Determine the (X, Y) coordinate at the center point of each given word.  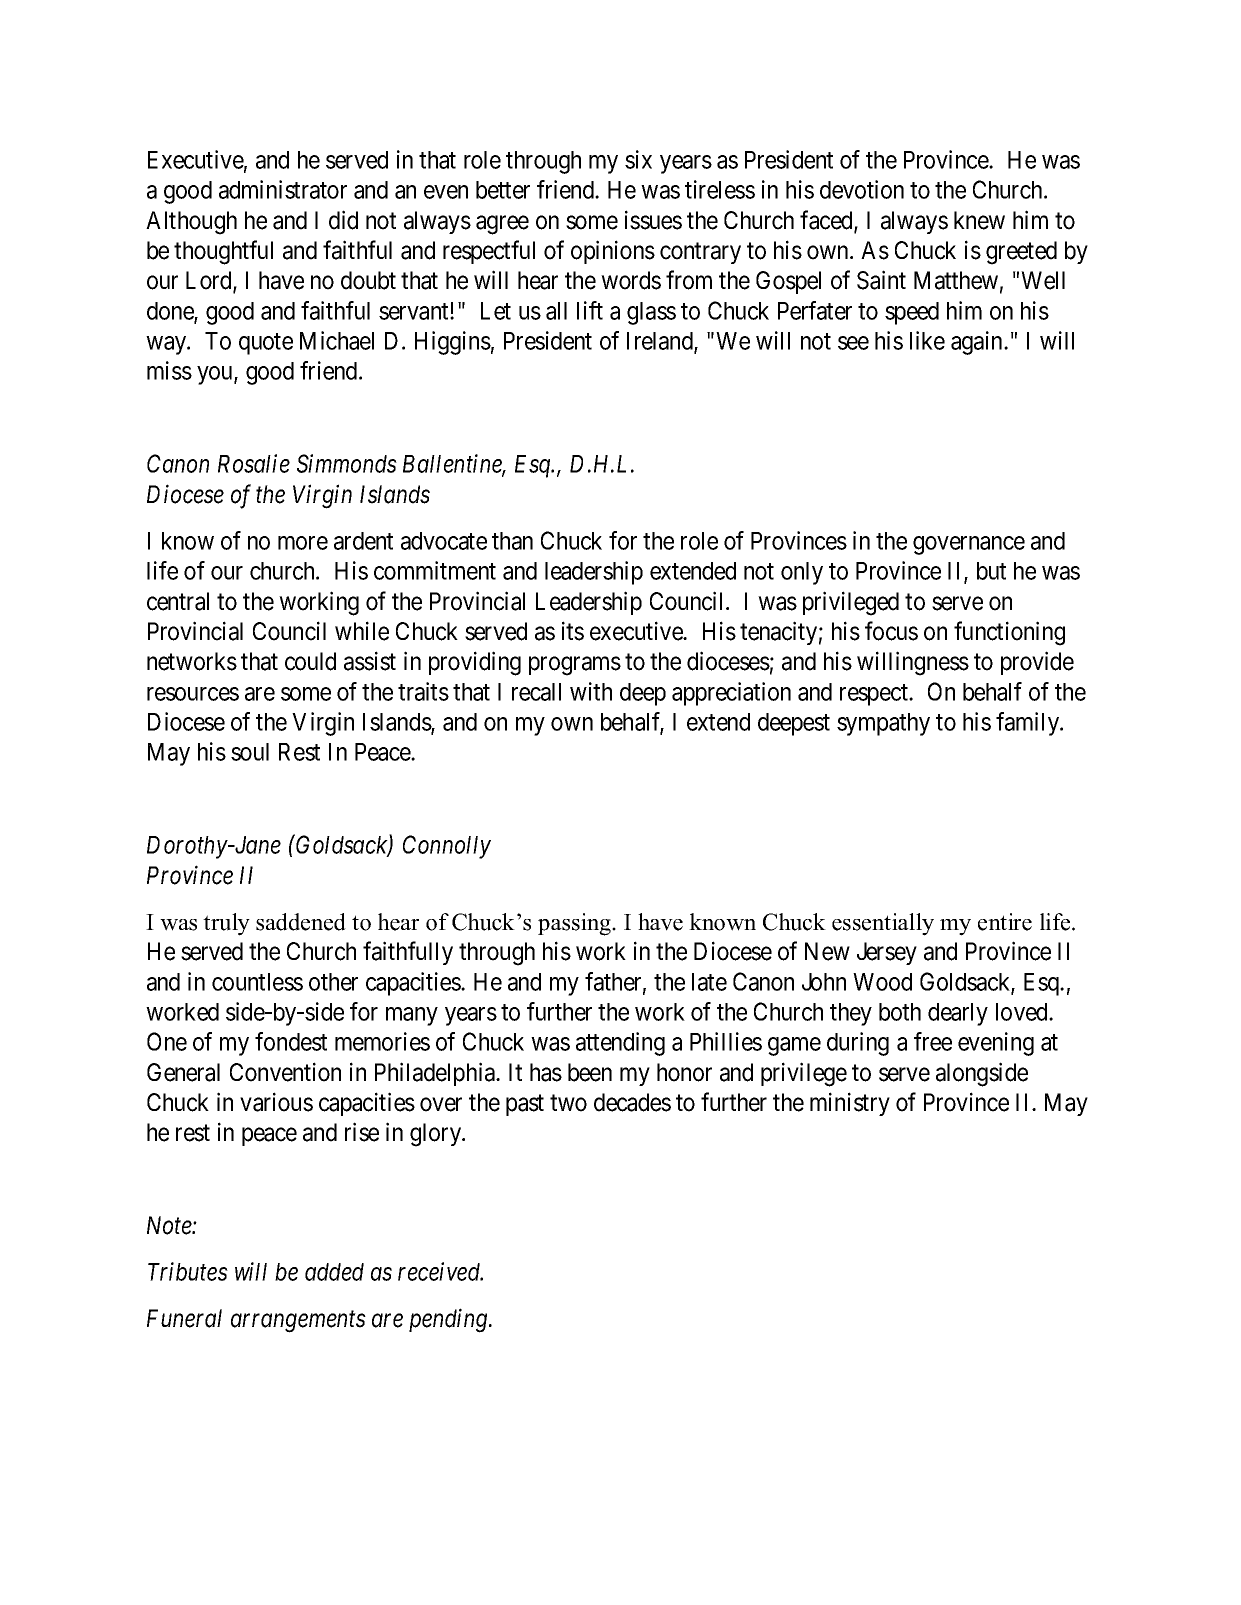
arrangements (298, 1322)
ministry (850, 1104)
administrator (283, 189)
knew (979, 220)
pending (449, 1320)
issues (653, 220)
